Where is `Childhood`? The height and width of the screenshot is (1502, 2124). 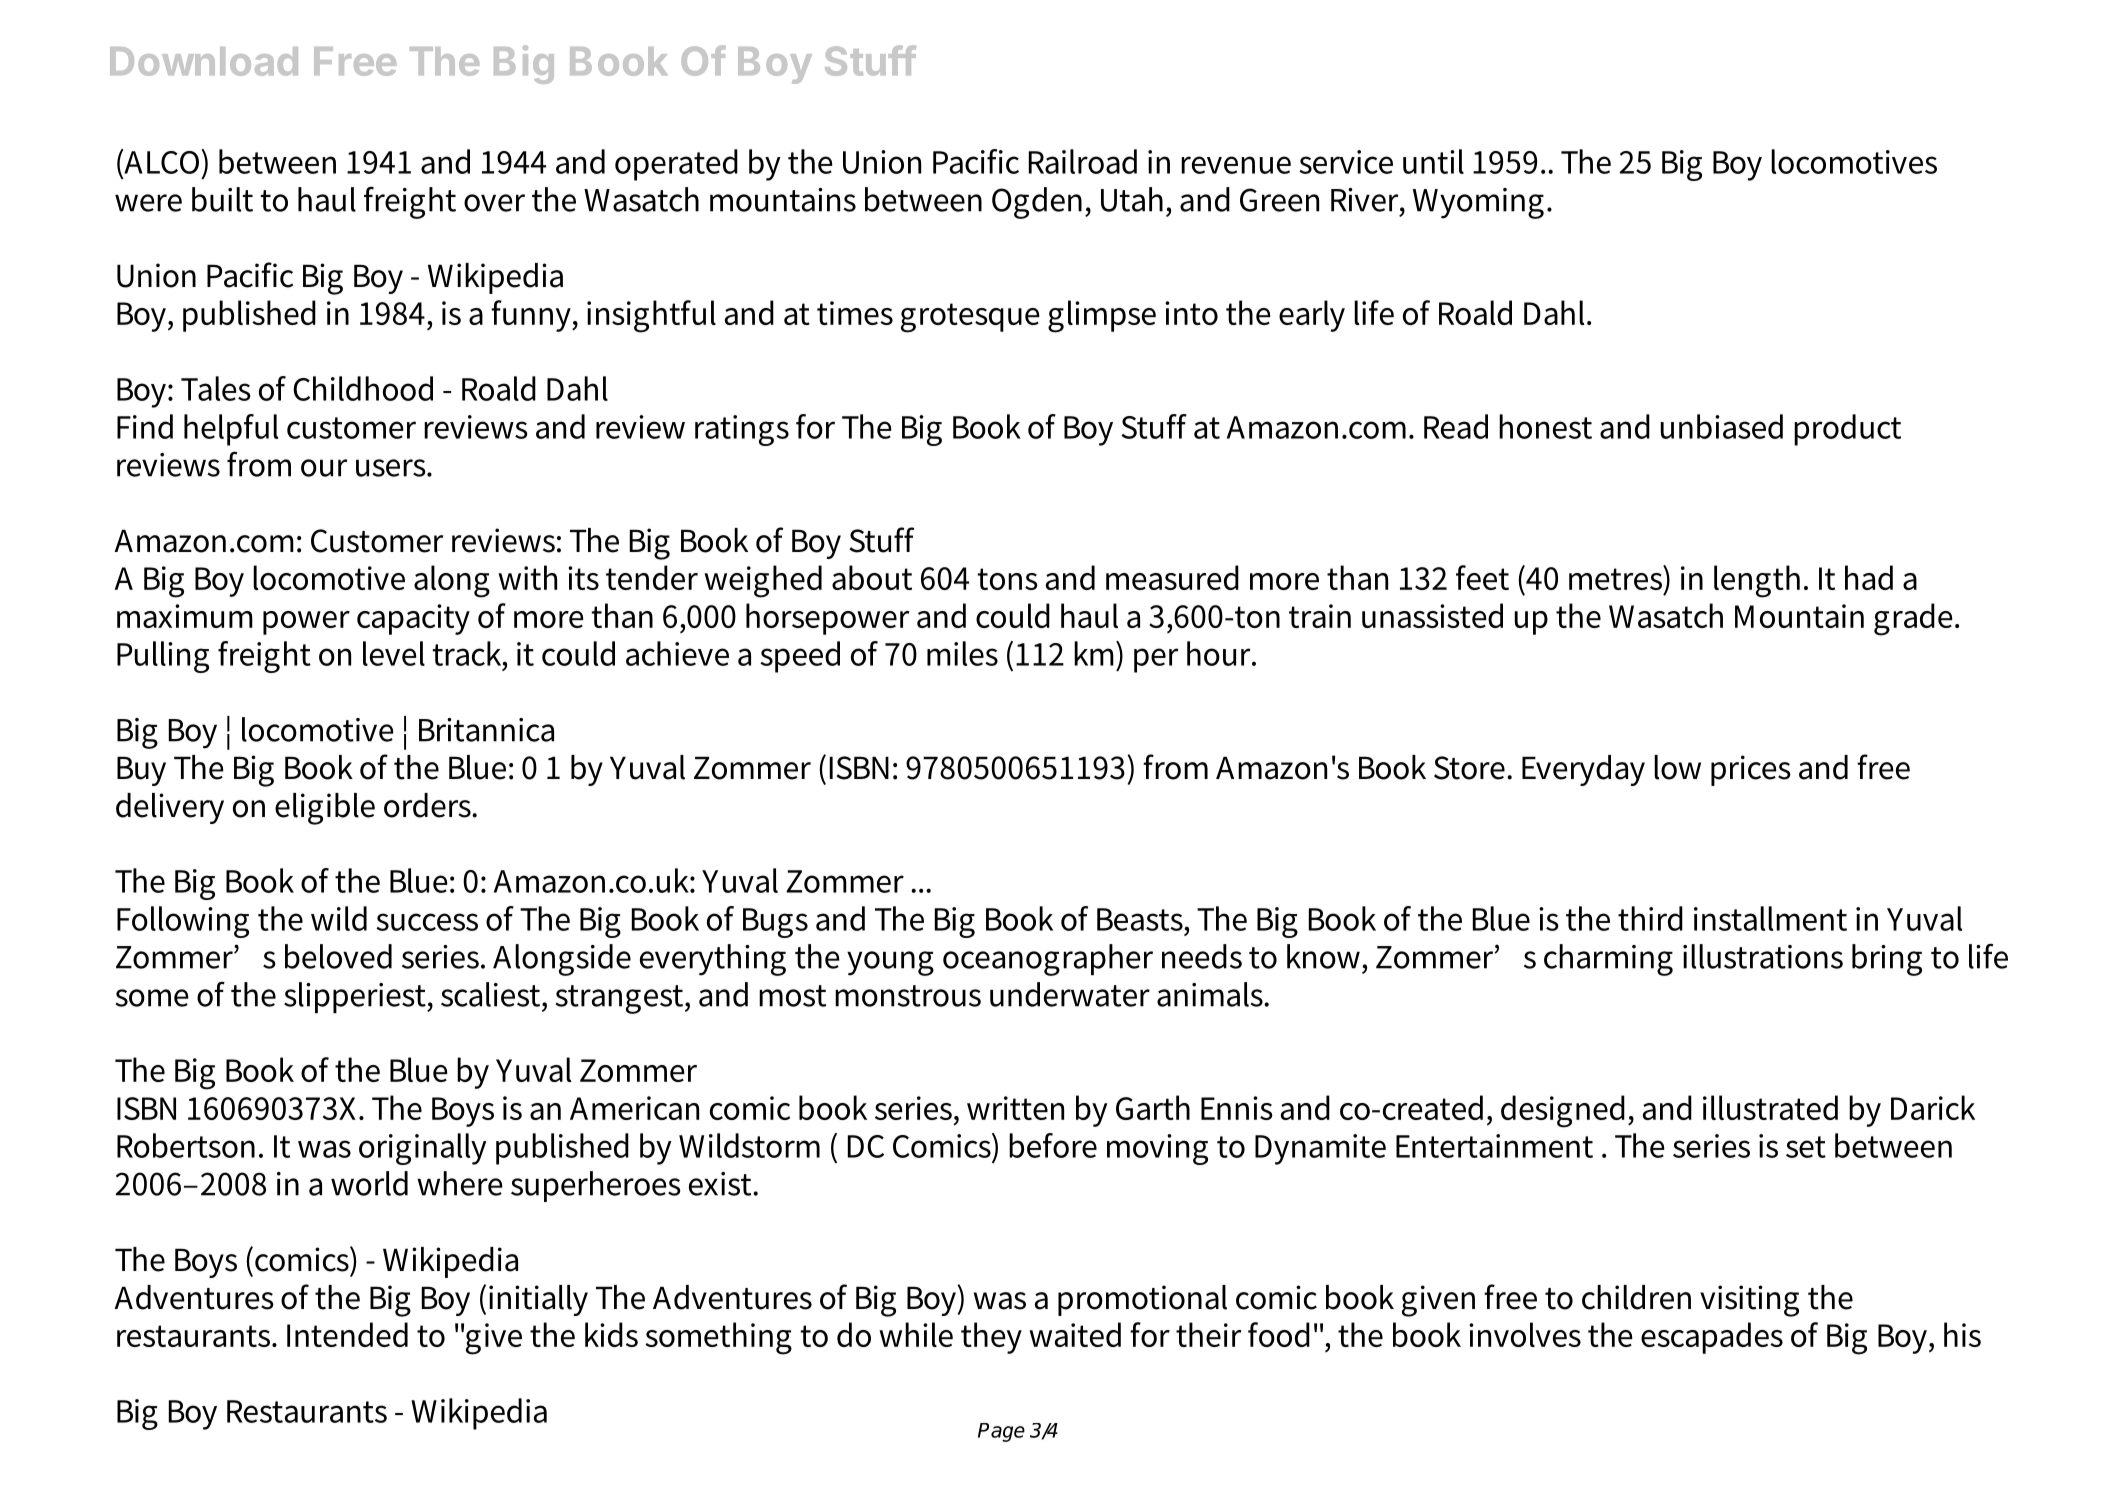
Childhood is located at coordinates (363, 388).
